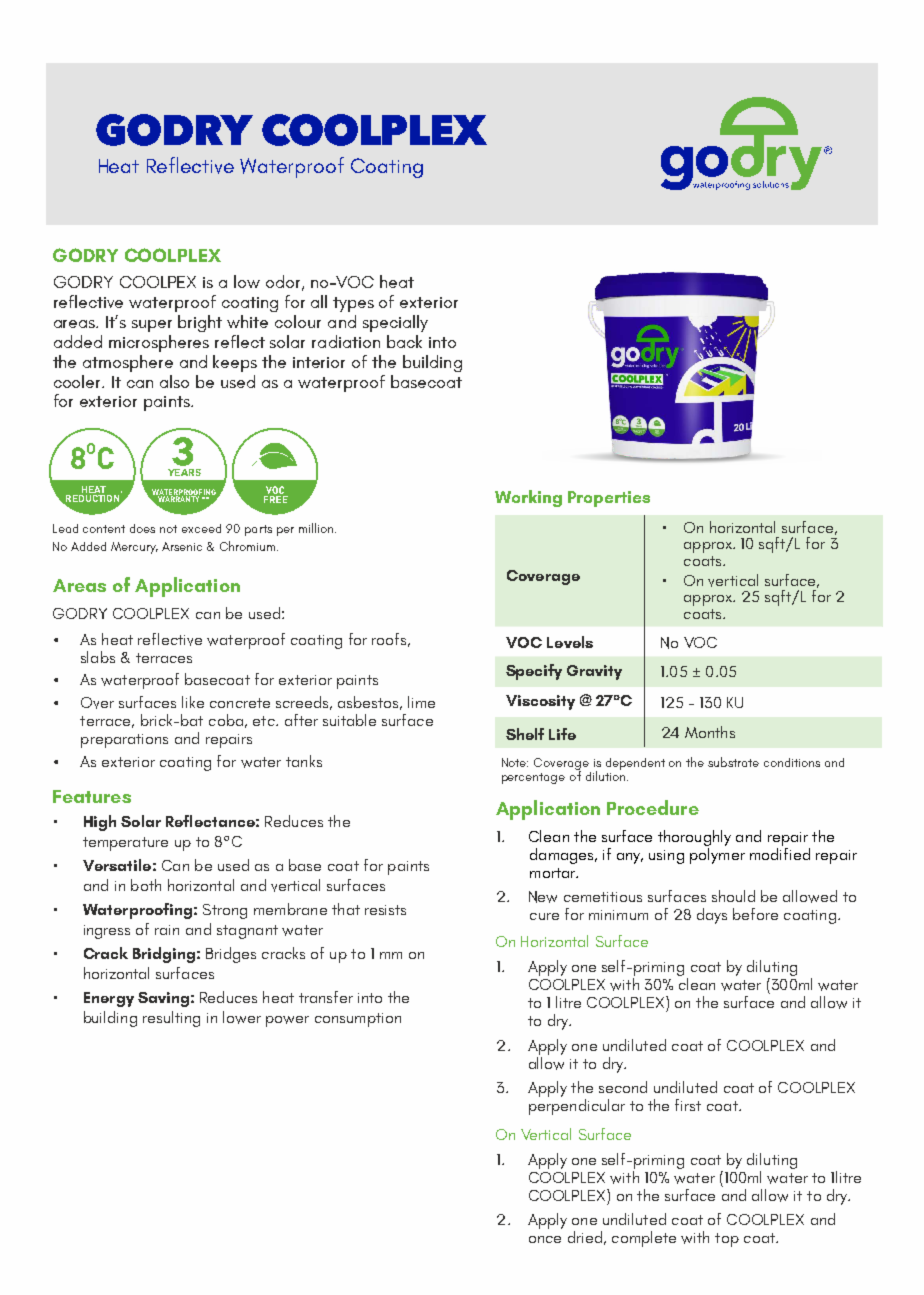  Describe the element at coordinates (163, 999) in the screenshot. I see `Saving` at that location.
